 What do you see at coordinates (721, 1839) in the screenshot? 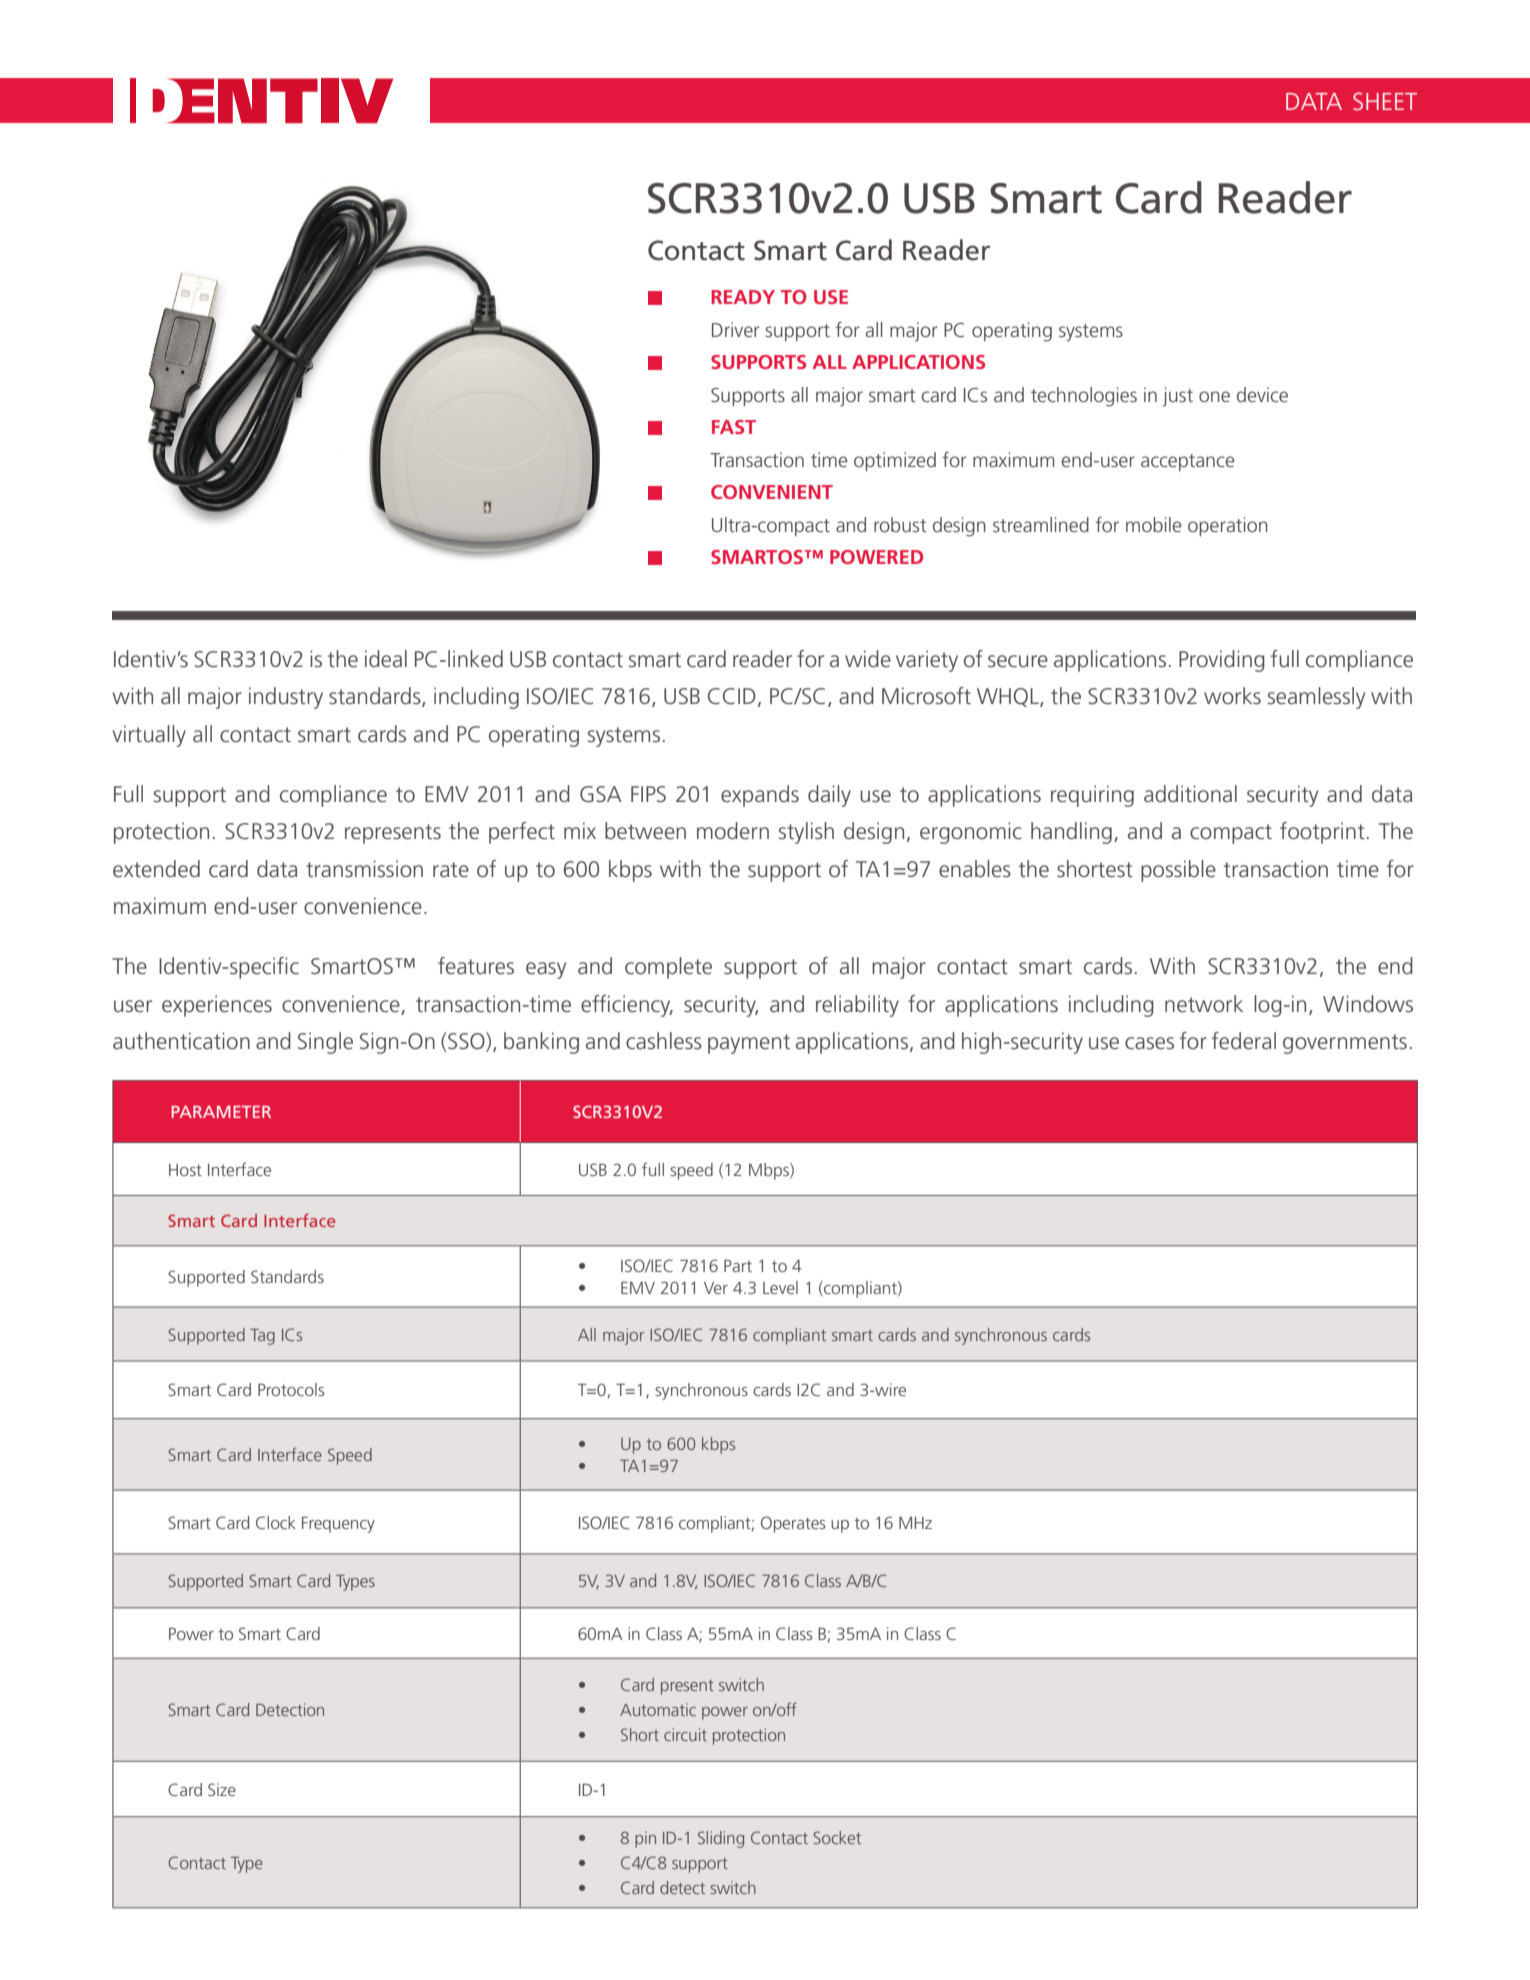
I see `Sliding` at bounding box center [721, 1839].
